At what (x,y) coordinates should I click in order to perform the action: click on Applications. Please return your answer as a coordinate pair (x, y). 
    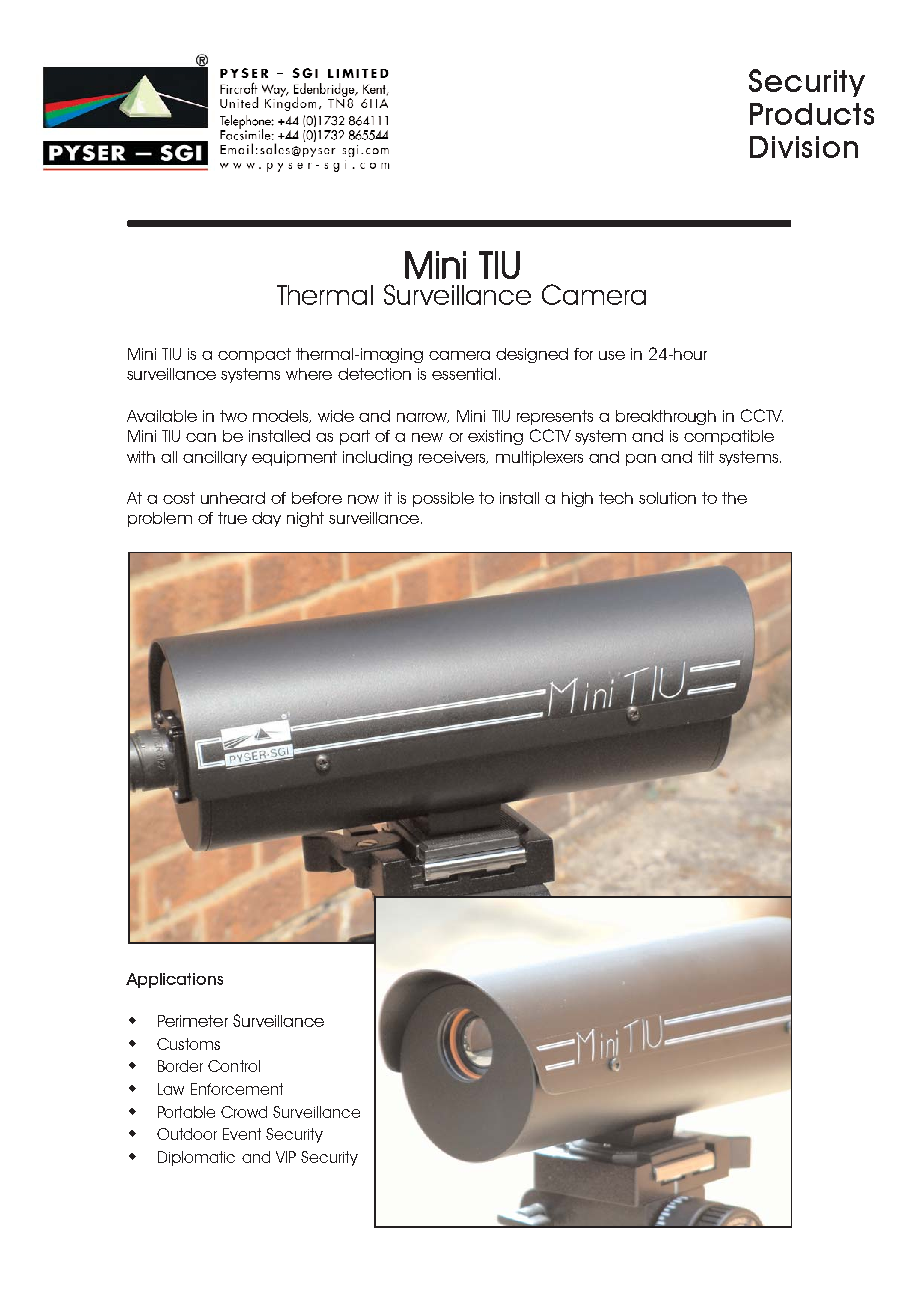
    Looking at the image, I should click on (174, 980).
